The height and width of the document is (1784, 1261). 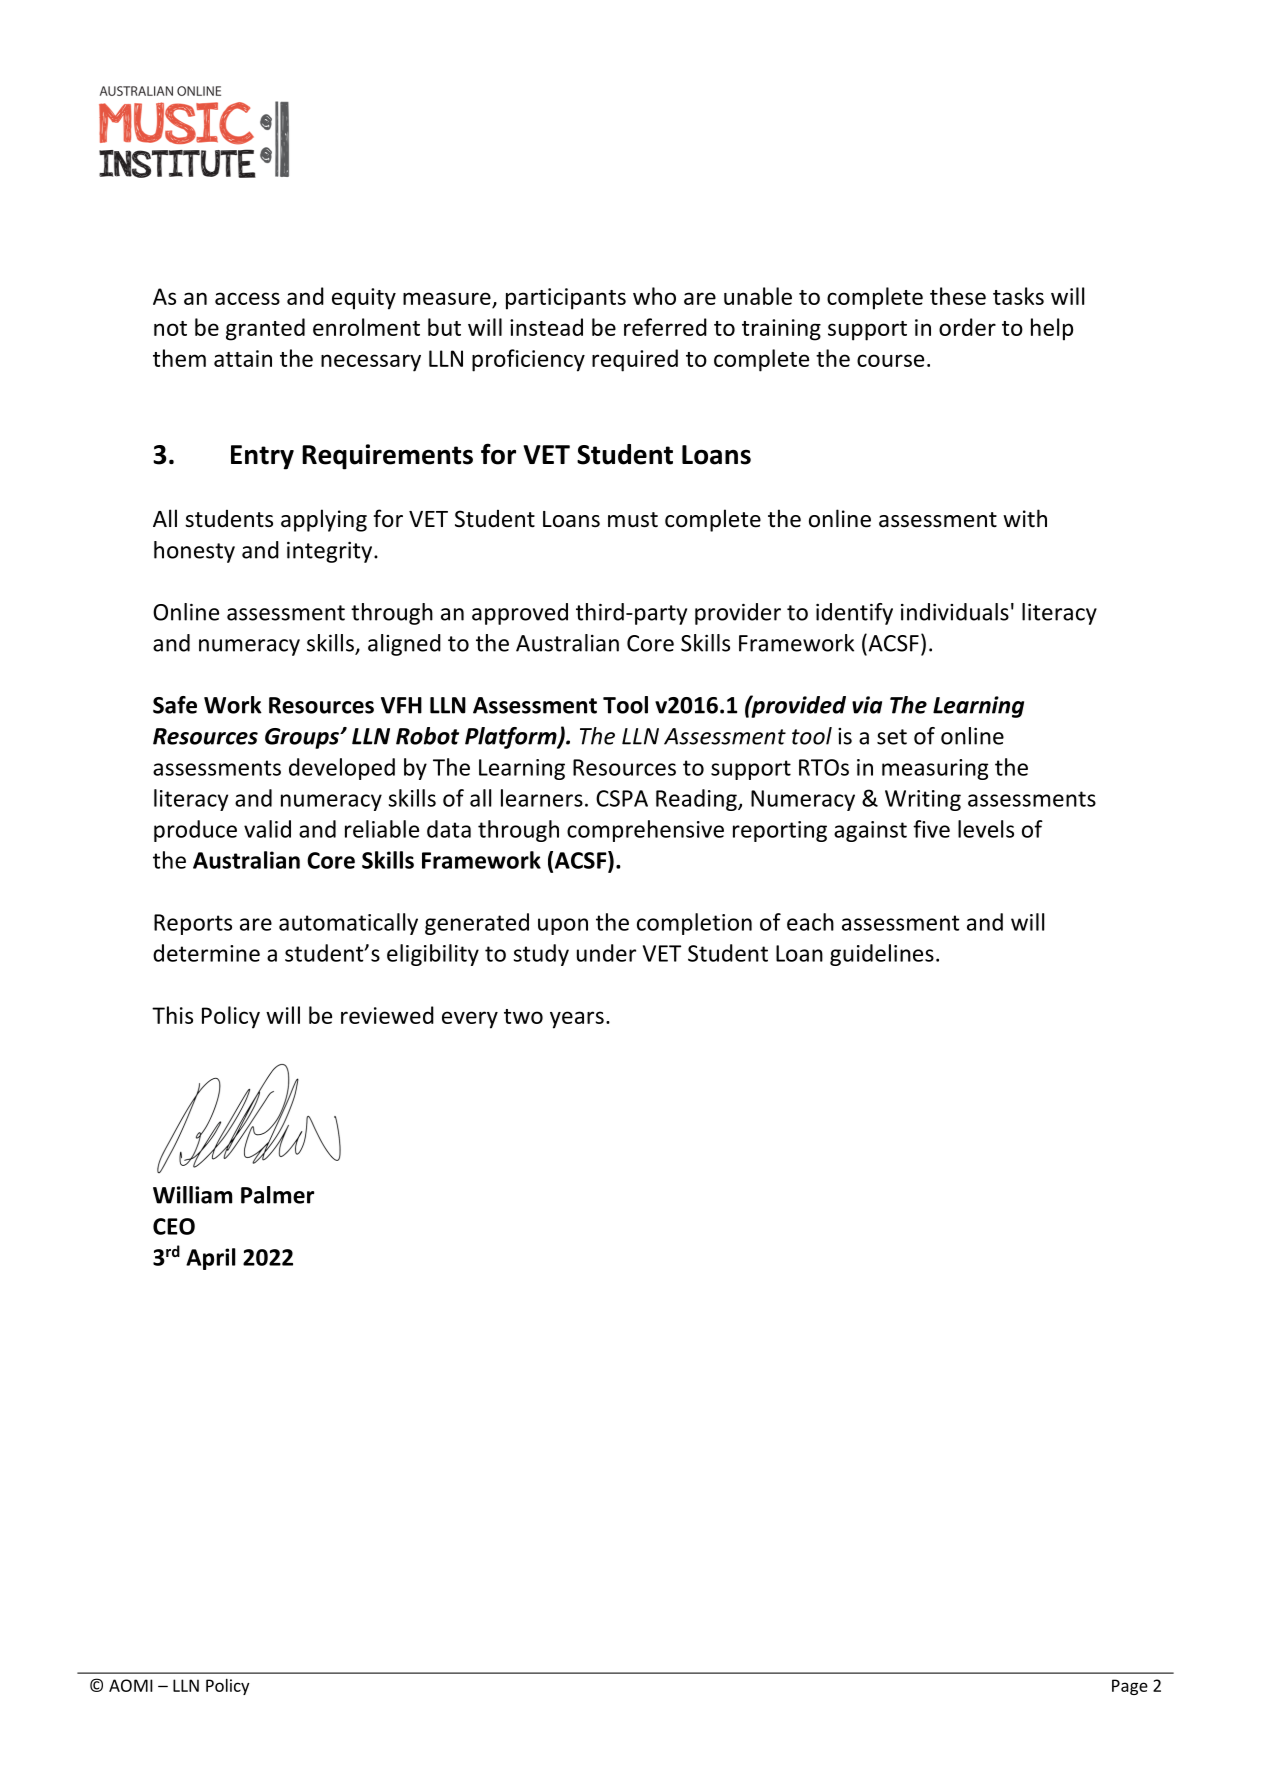 I want to click on granted, so click(x=265, y=329).
